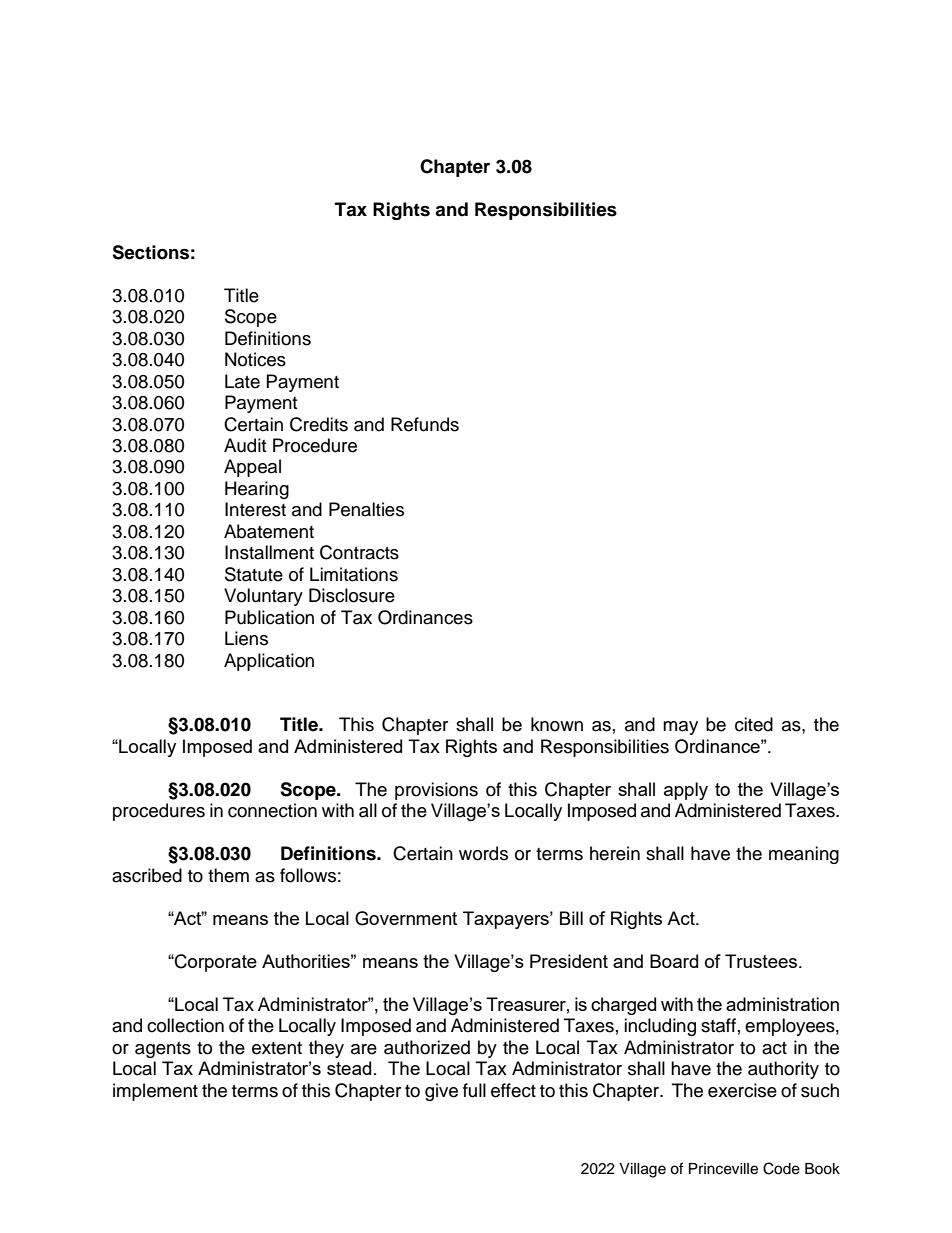  What do you see at coordinates (436, 791) in the page?
I see `provisions` at bounding box center [436, 791].
